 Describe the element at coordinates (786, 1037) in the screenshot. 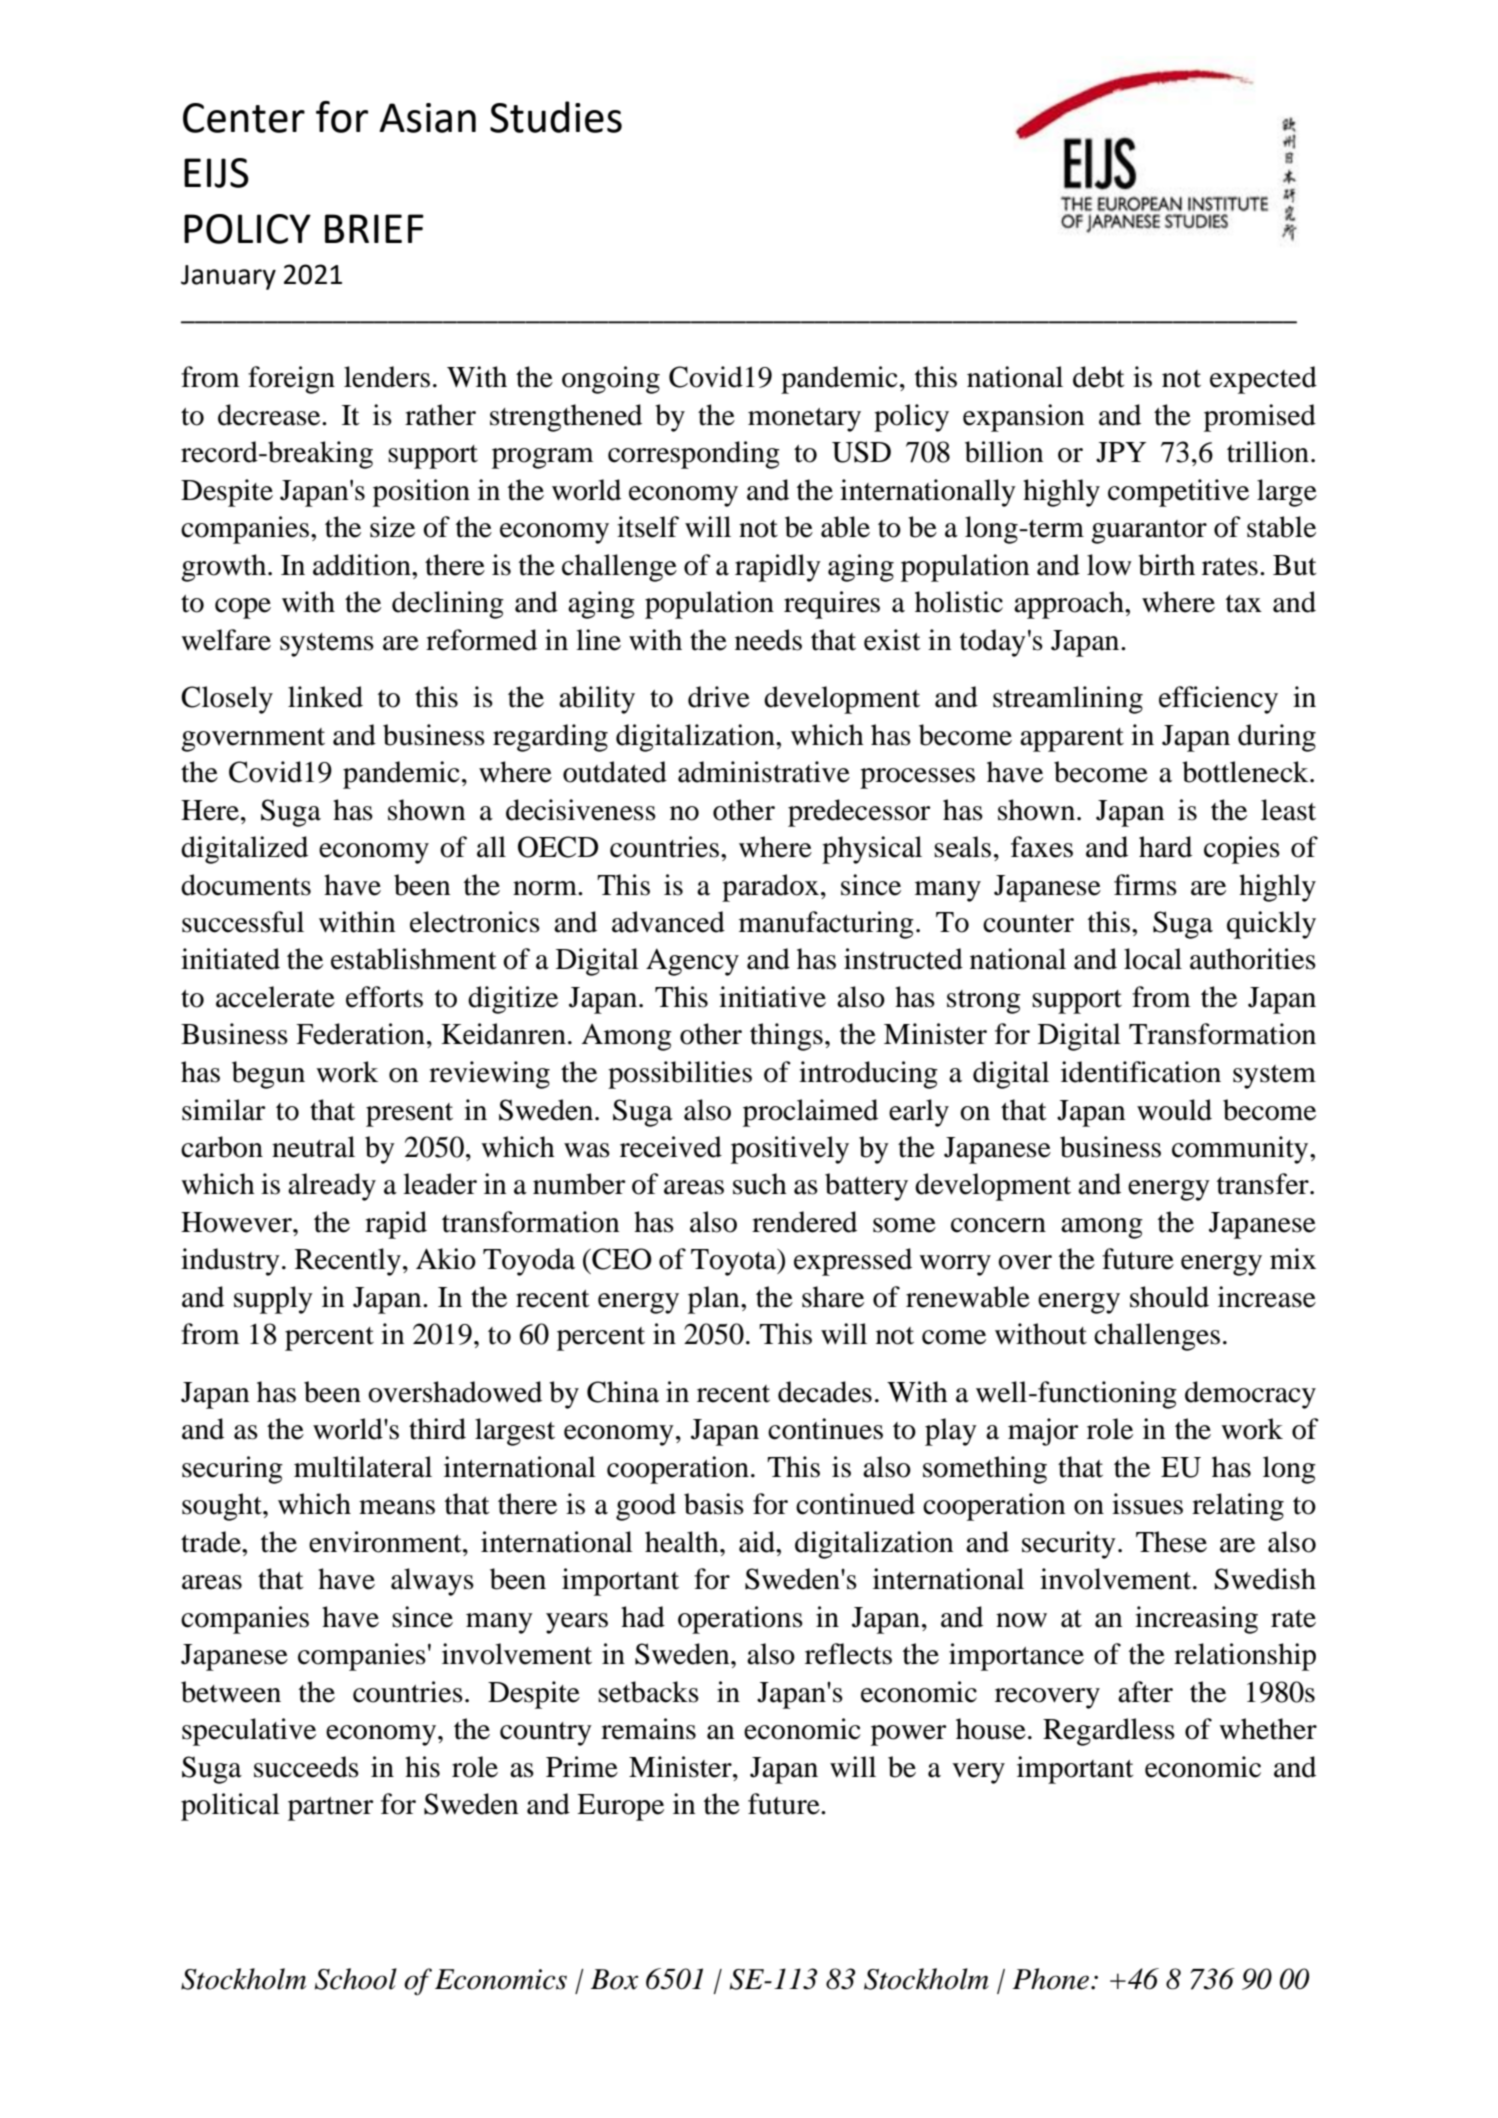

I see `things` at that location.
